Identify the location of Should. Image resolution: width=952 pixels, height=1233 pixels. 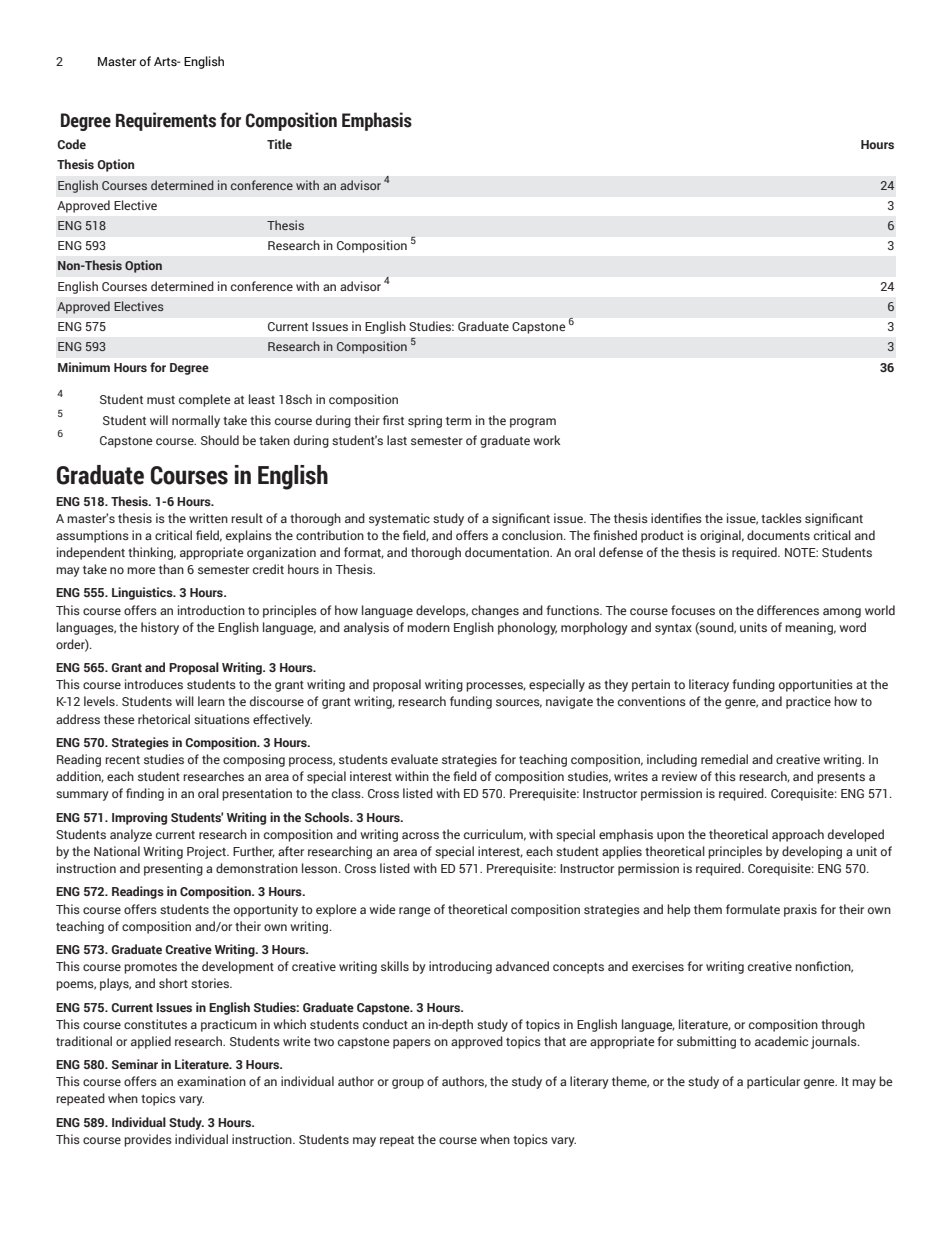
(220, 440).
